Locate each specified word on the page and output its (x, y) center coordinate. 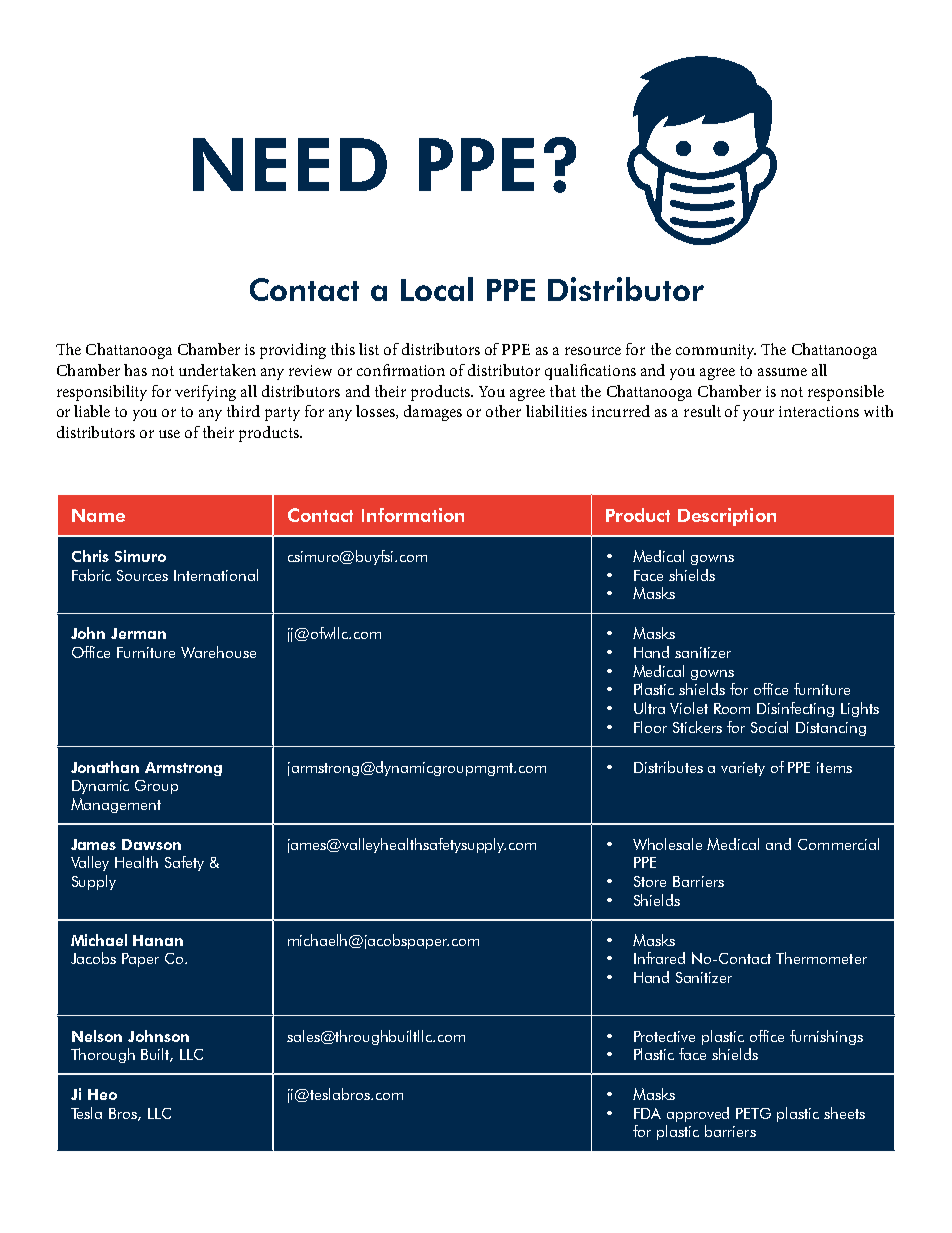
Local (437, 289)
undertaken (217, 370)
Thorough (103, 1055)
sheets (844, 1113)
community (716, 351)
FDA (647, 1113)
